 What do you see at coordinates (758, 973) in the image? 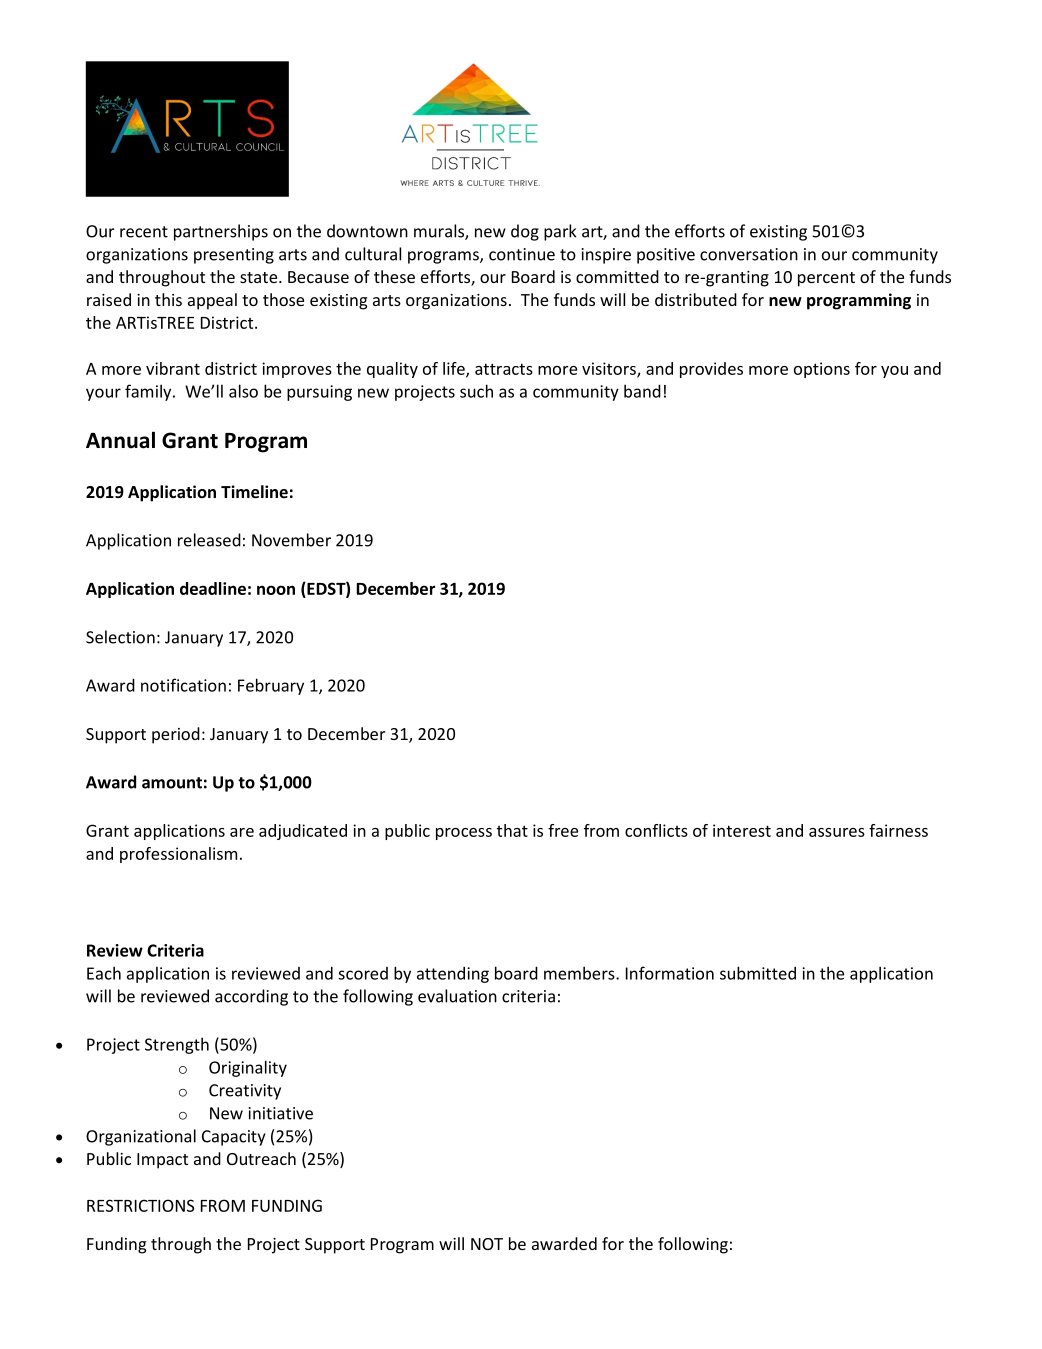
I see `submitted` at bounding box center [758, 973].
